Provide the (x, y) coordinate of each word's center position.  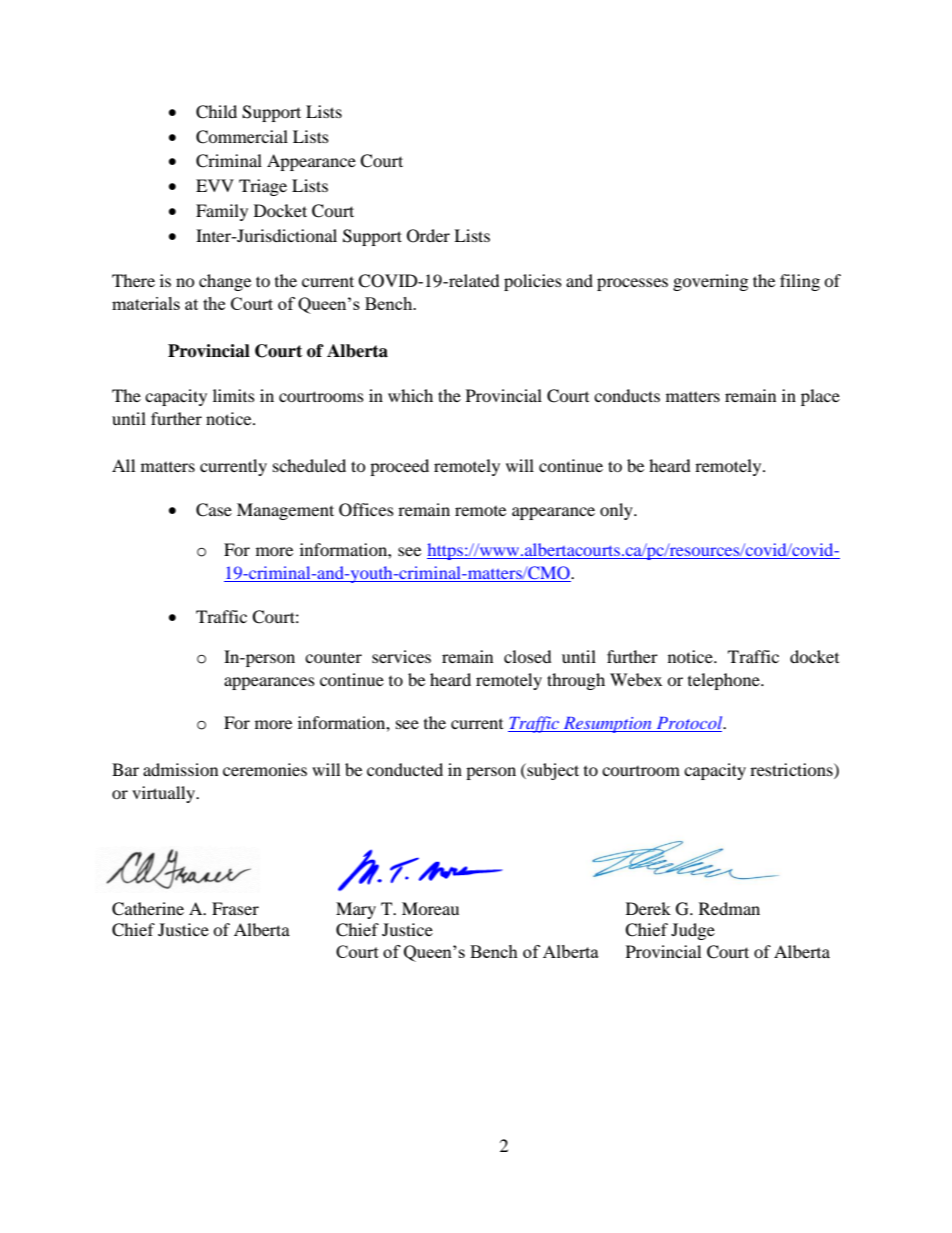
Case (214, 510)
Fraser (235, 908)
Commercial (242, 137)
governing (710, 282)
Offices (366, 510)
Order (428, 236)
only (617, 511)
